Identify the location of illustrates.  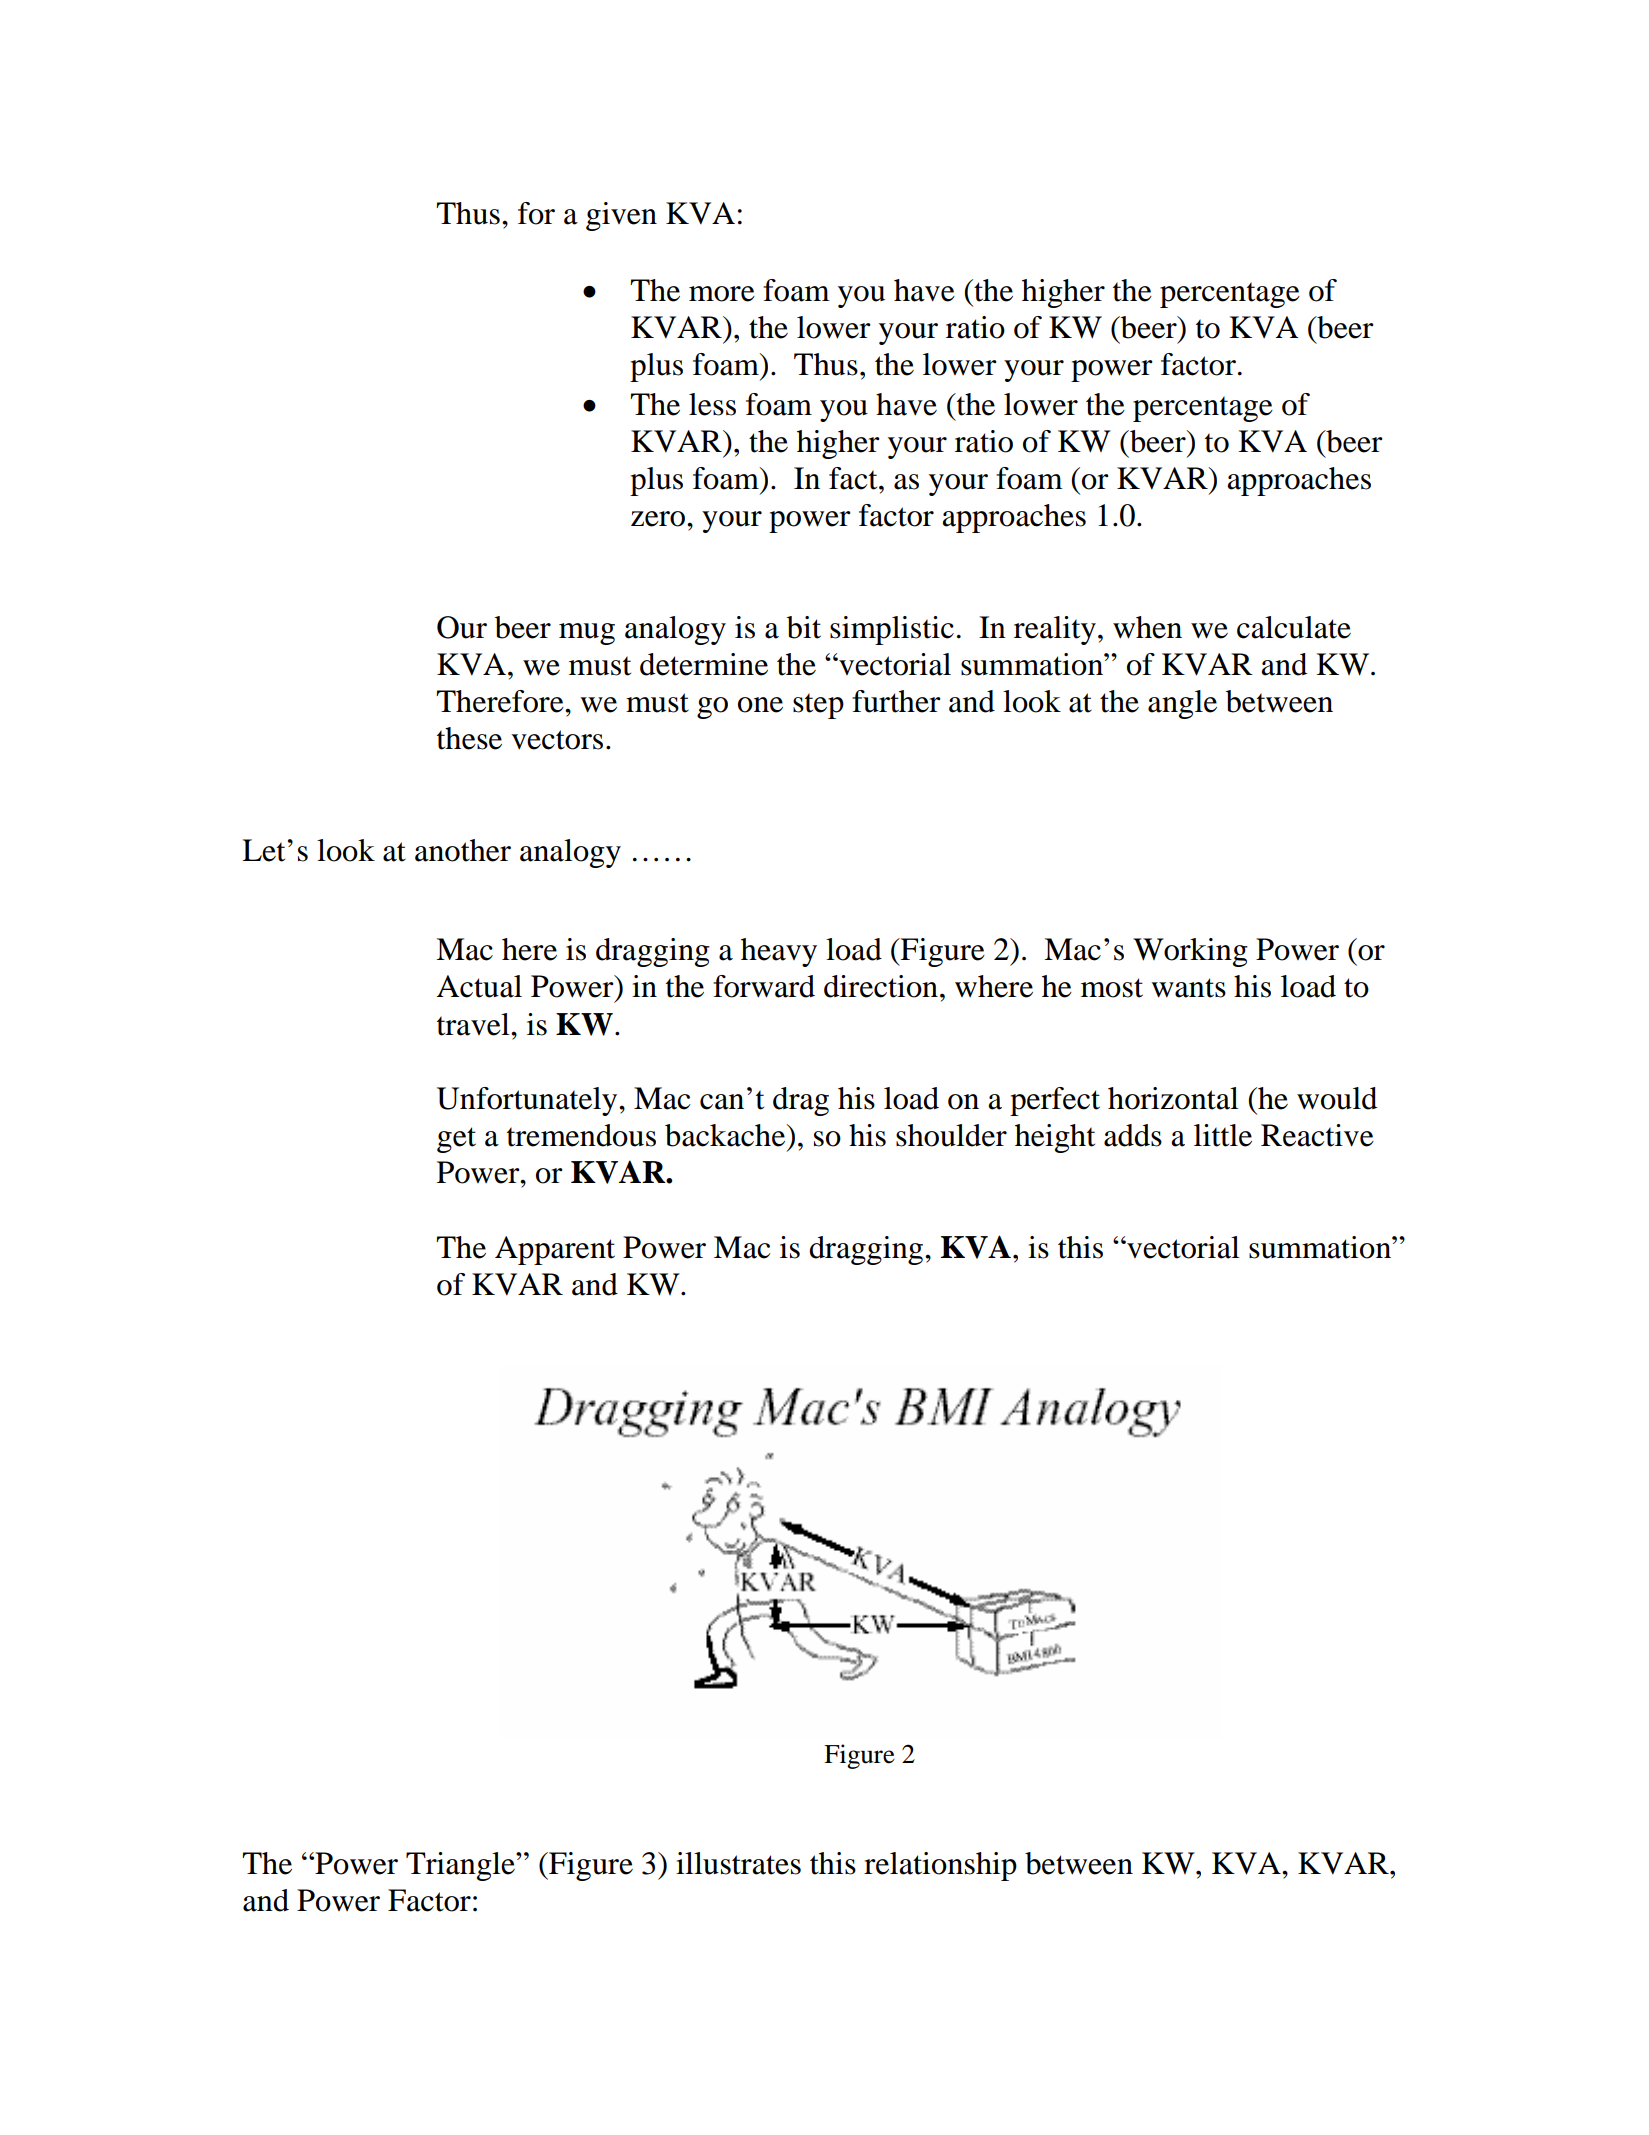
(738, 1863).
